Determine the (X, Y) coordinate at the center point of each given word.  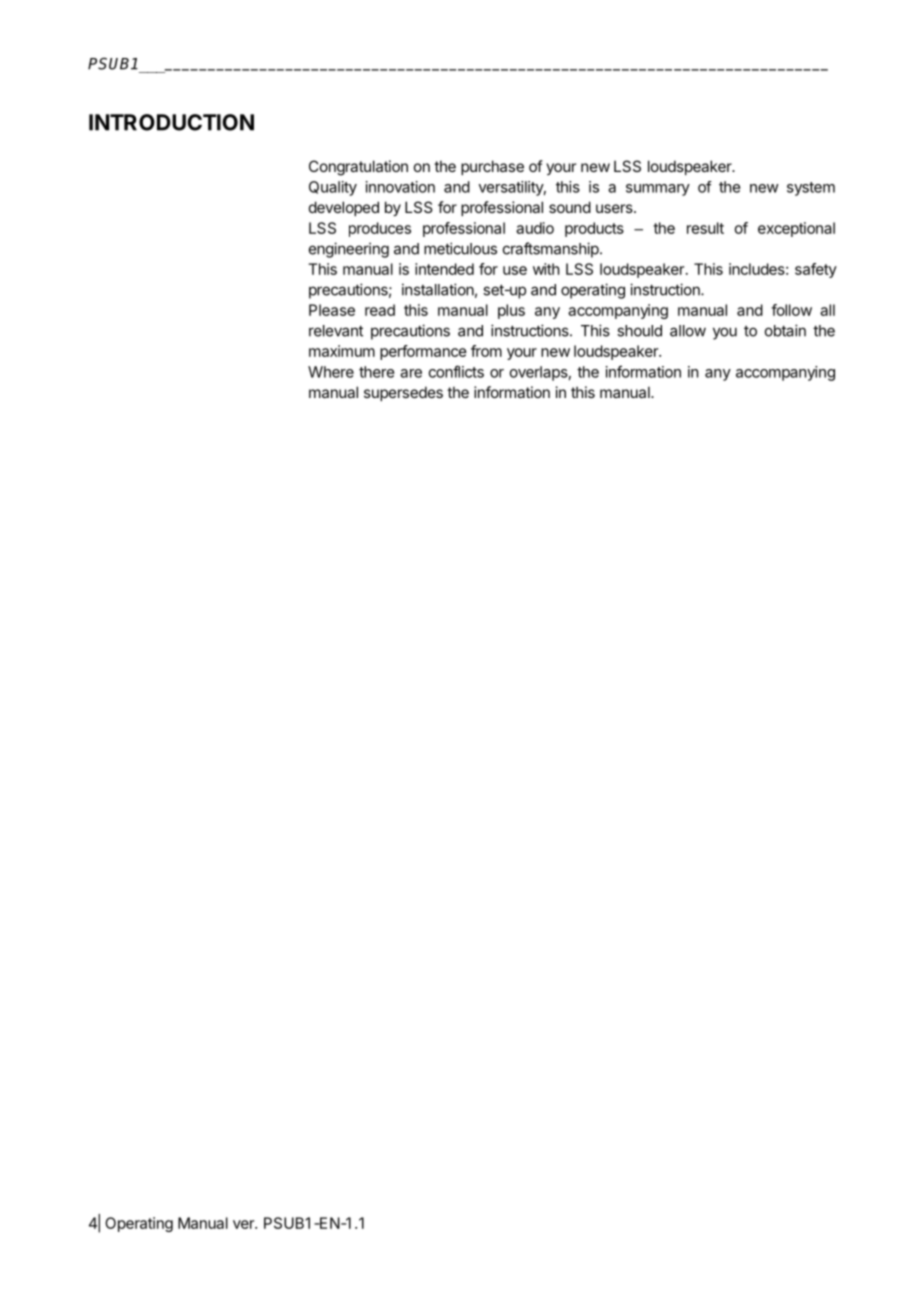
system (811, 189)
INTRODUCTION (171, 122)
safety (816, 270)
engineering (349, 250)
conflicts (456, 371)
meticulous (460, 248)
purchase (492, 167)
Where (331, 372)
